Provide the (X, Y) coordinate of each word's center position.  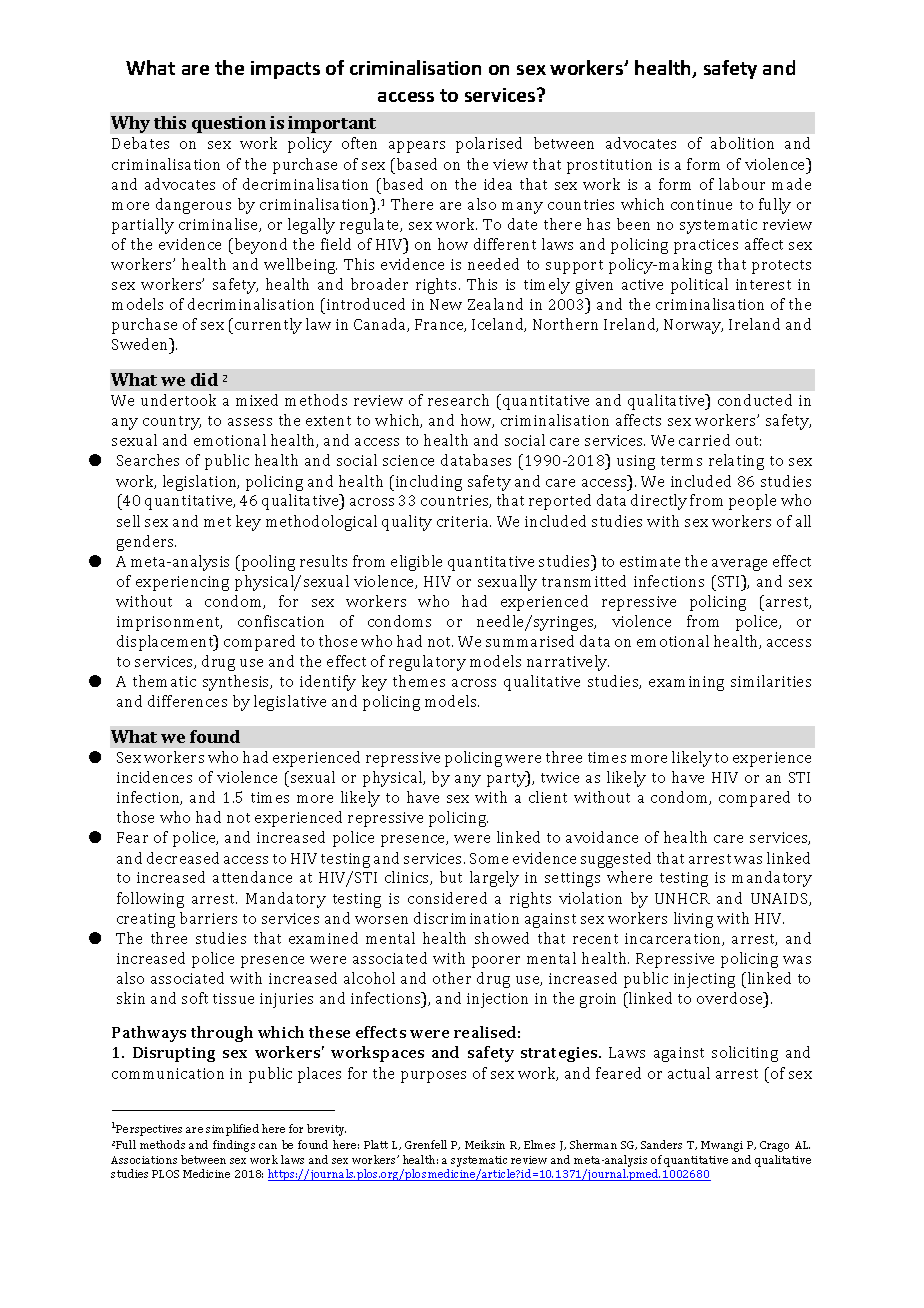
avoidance (602, 837)
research (458, 400)
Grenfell (426, 1144)
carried (704, 440)
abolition (742, 143)
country (172, 423)
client (548, 797)
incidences (154, 777)
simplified (232, 1130)
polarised (489, 145)
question (229, 124)
